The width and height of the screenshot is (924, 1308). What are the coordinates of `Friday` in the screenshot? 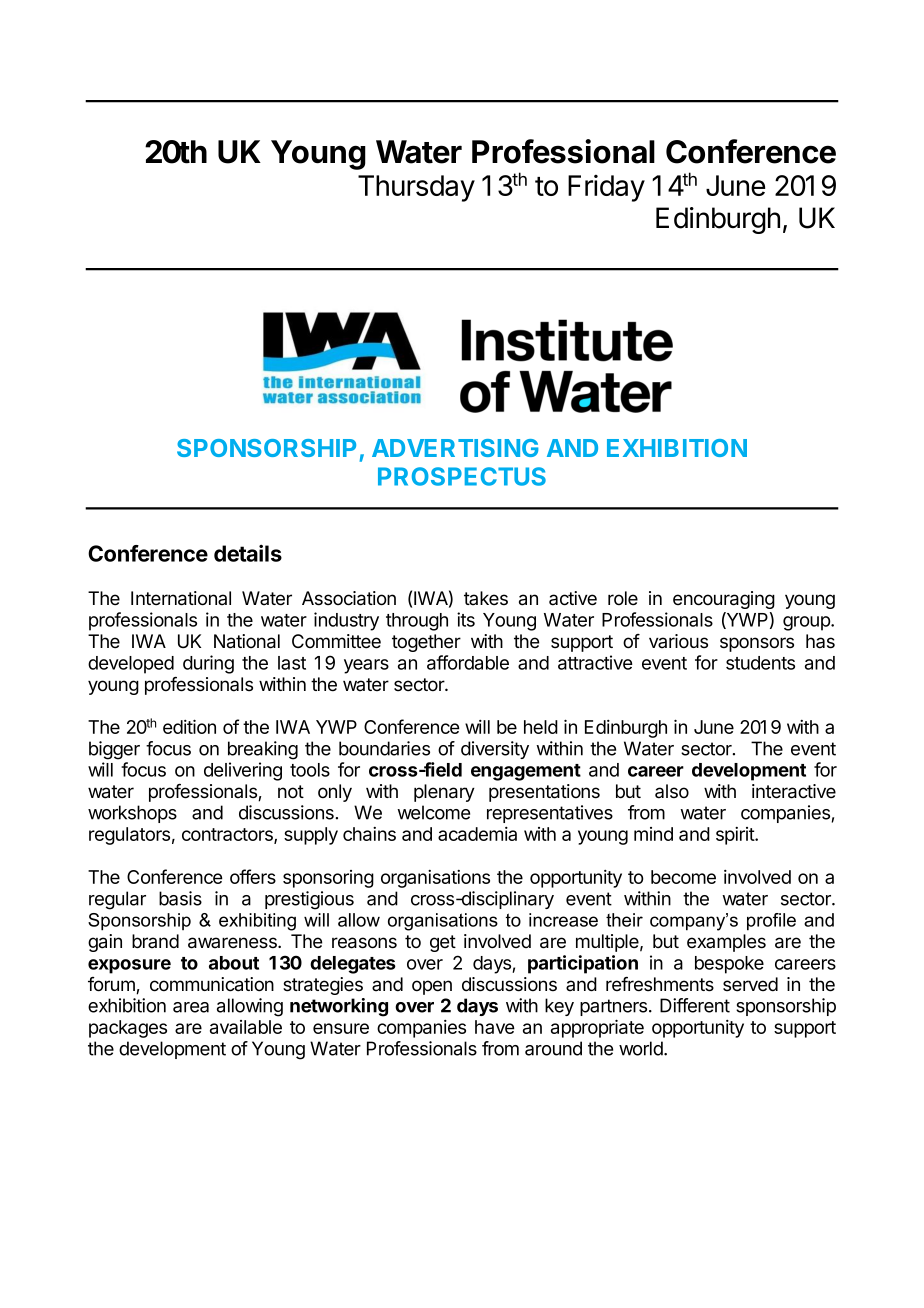 It's located at (606, 188).
